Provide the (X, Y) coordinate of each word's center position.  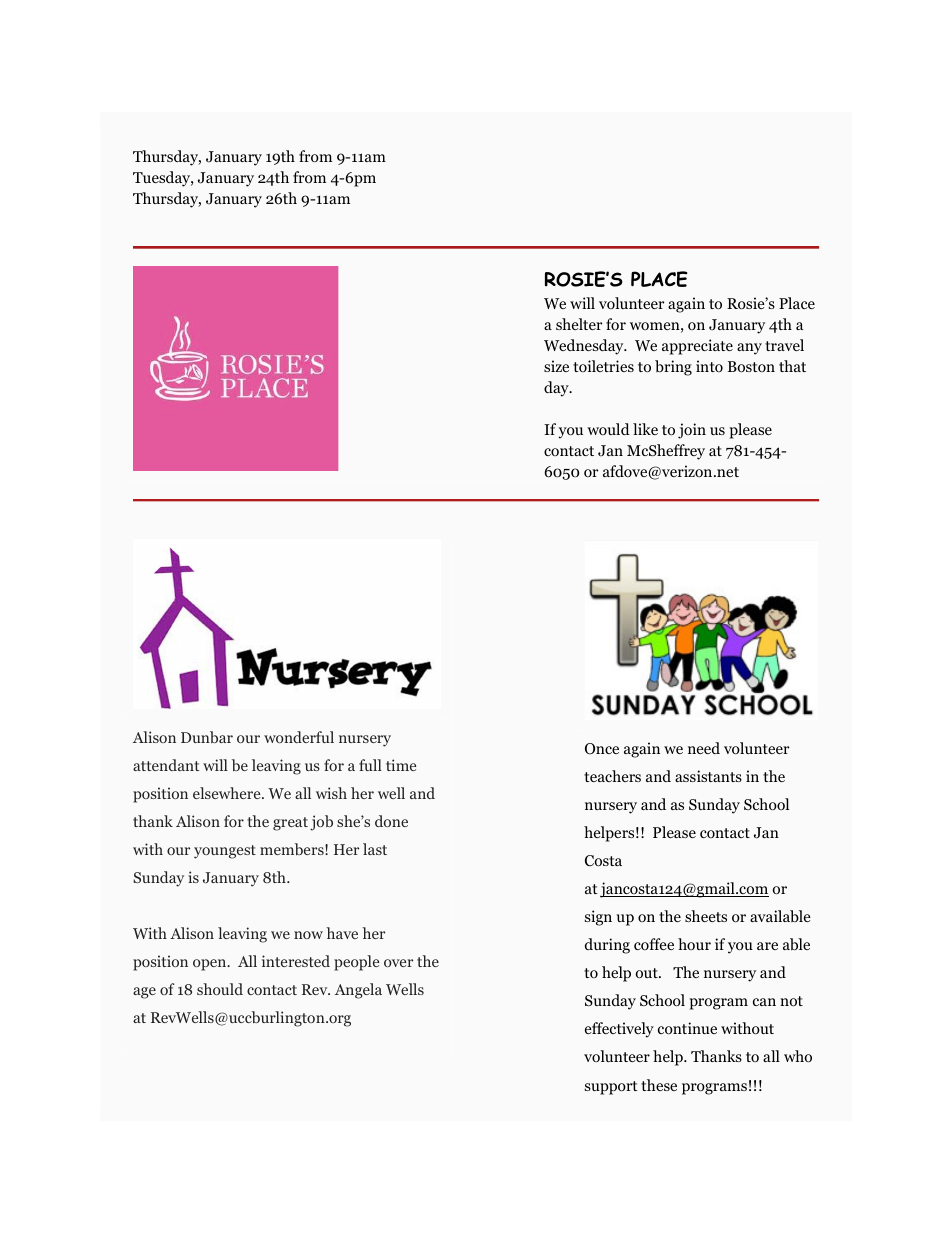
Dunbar (207, 737)
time (401, 765)
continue (687, 1028)
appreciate (697, 347)
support (611, 1088)
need (704, 748)
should (220, 989)
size (556, 366)
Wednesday (585, 347)
